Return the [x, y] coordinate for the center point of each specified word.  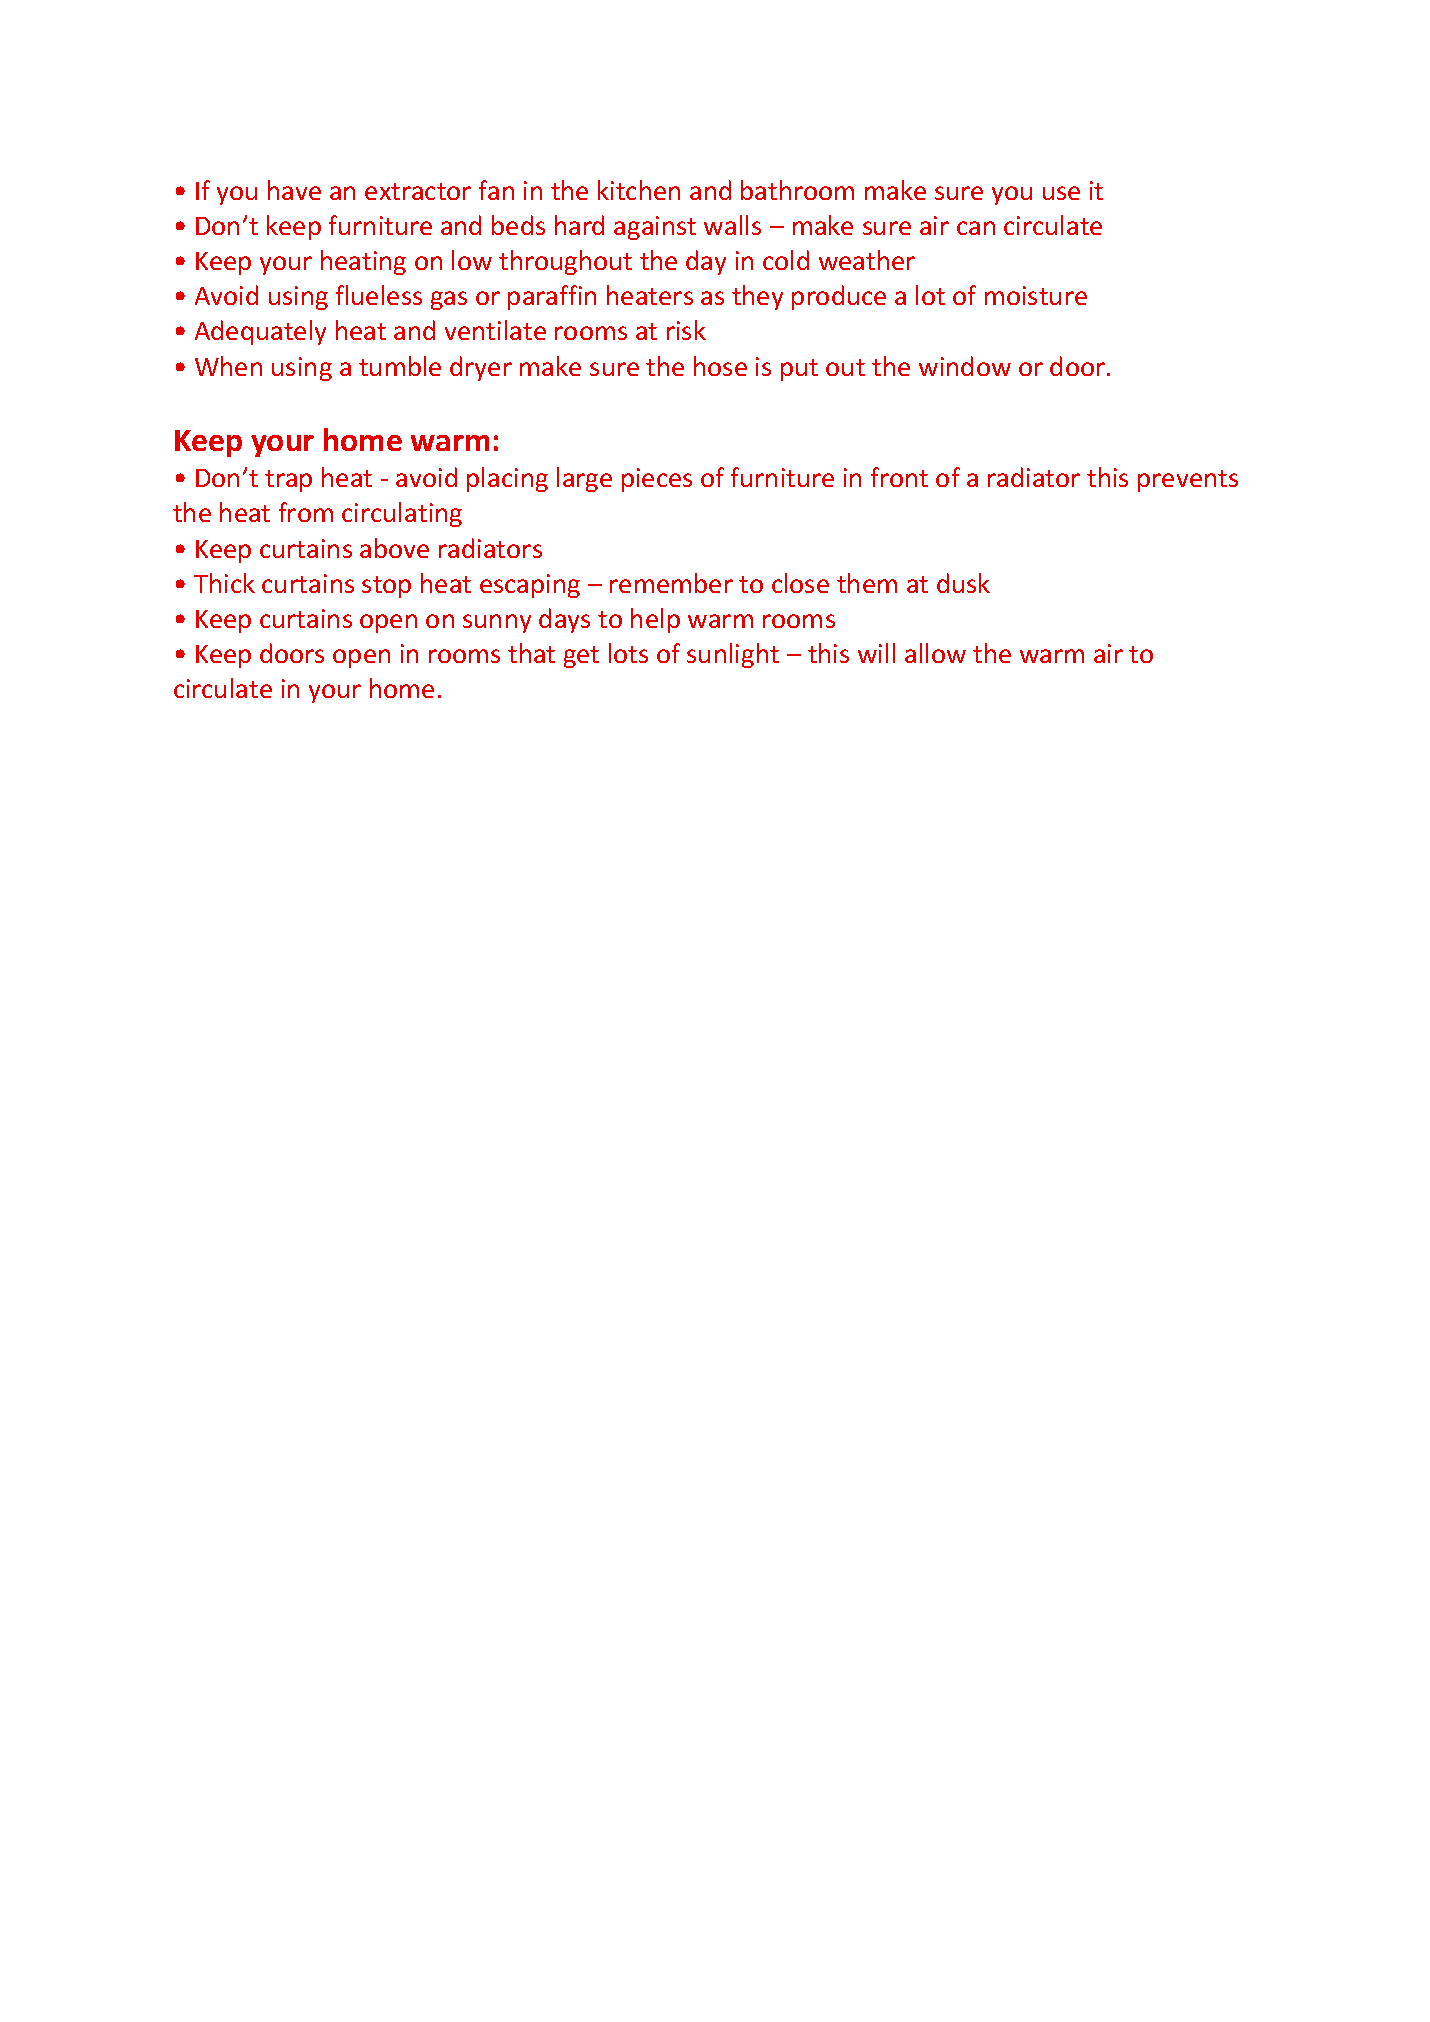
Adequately [260, 332]
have [294, 190]
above [394, 548]
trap [288, 481]
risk [686, 330]
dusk [963, 583]
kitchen [639, 190]
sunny [497, 623]
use [1061, 193]
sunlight [733, 655]
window [965, 366]
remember [671, 583]
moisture [1036, 295]
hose [720, 366]
